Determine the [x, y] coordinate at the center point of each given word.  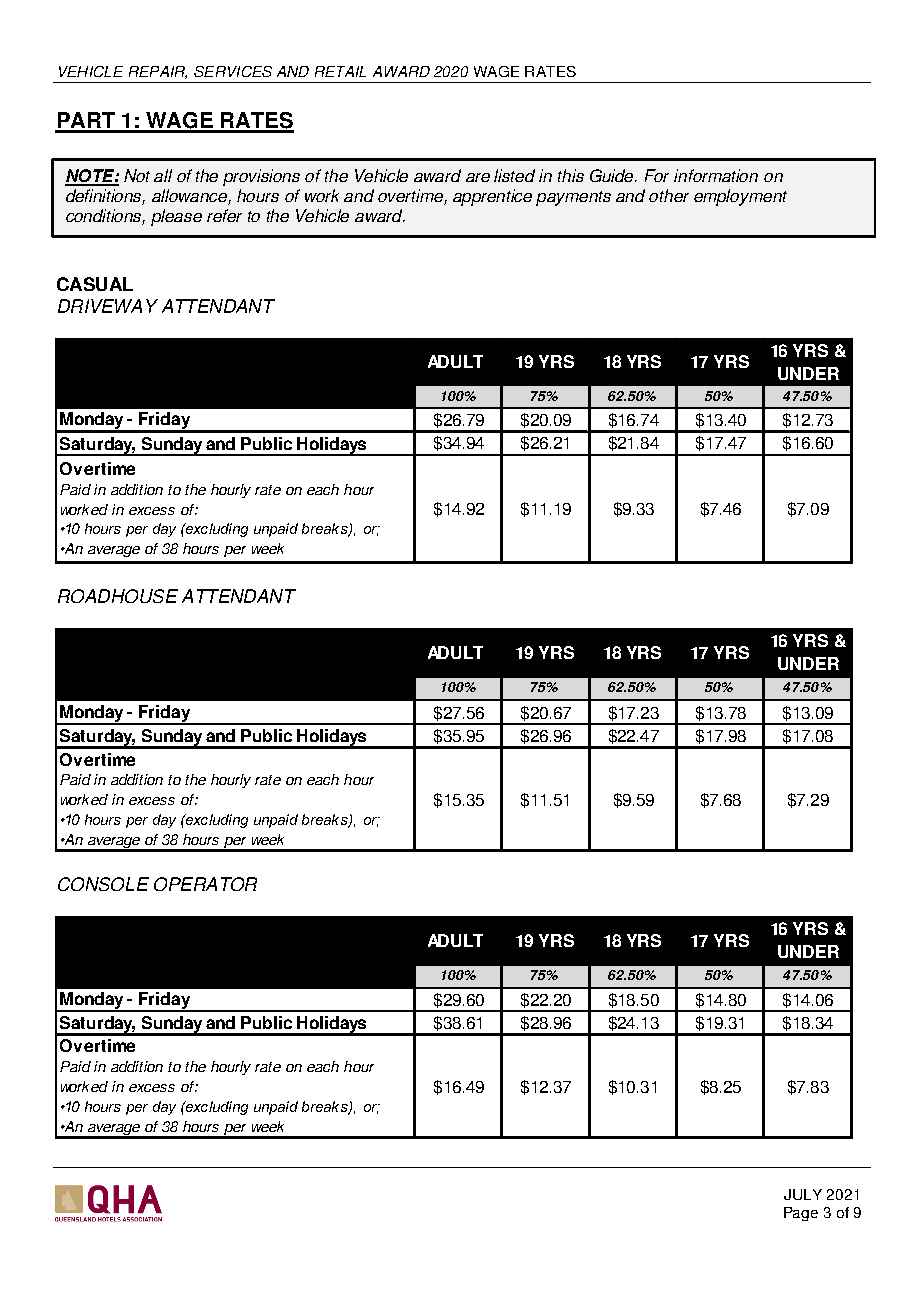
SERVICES [233, 71]
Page [801, 1214]
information [716, 175]
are [478, 177]
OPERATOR [205, 884]
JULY [803, 1194]
